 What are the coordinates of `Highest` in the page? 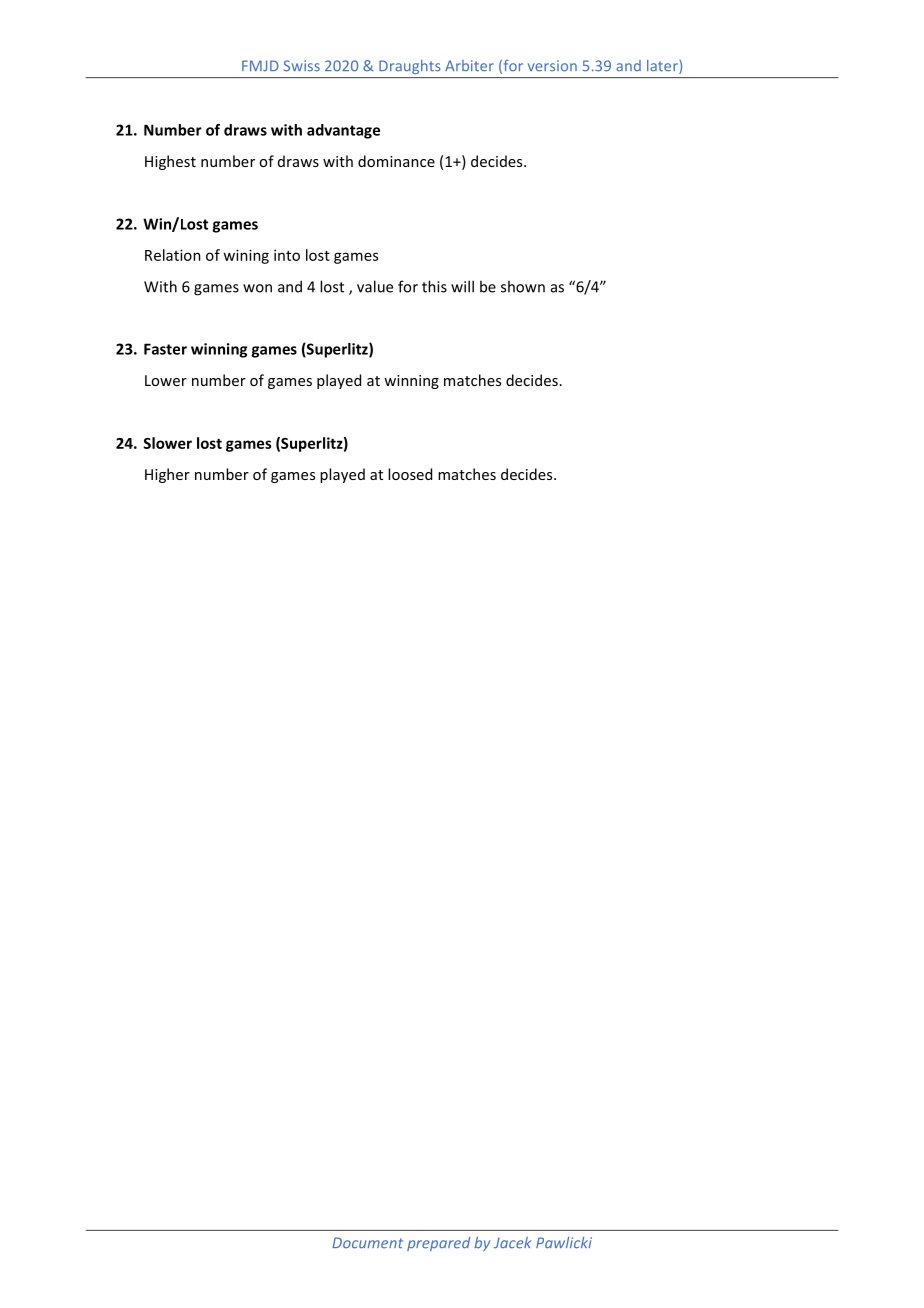 It's located at (170, 162).
